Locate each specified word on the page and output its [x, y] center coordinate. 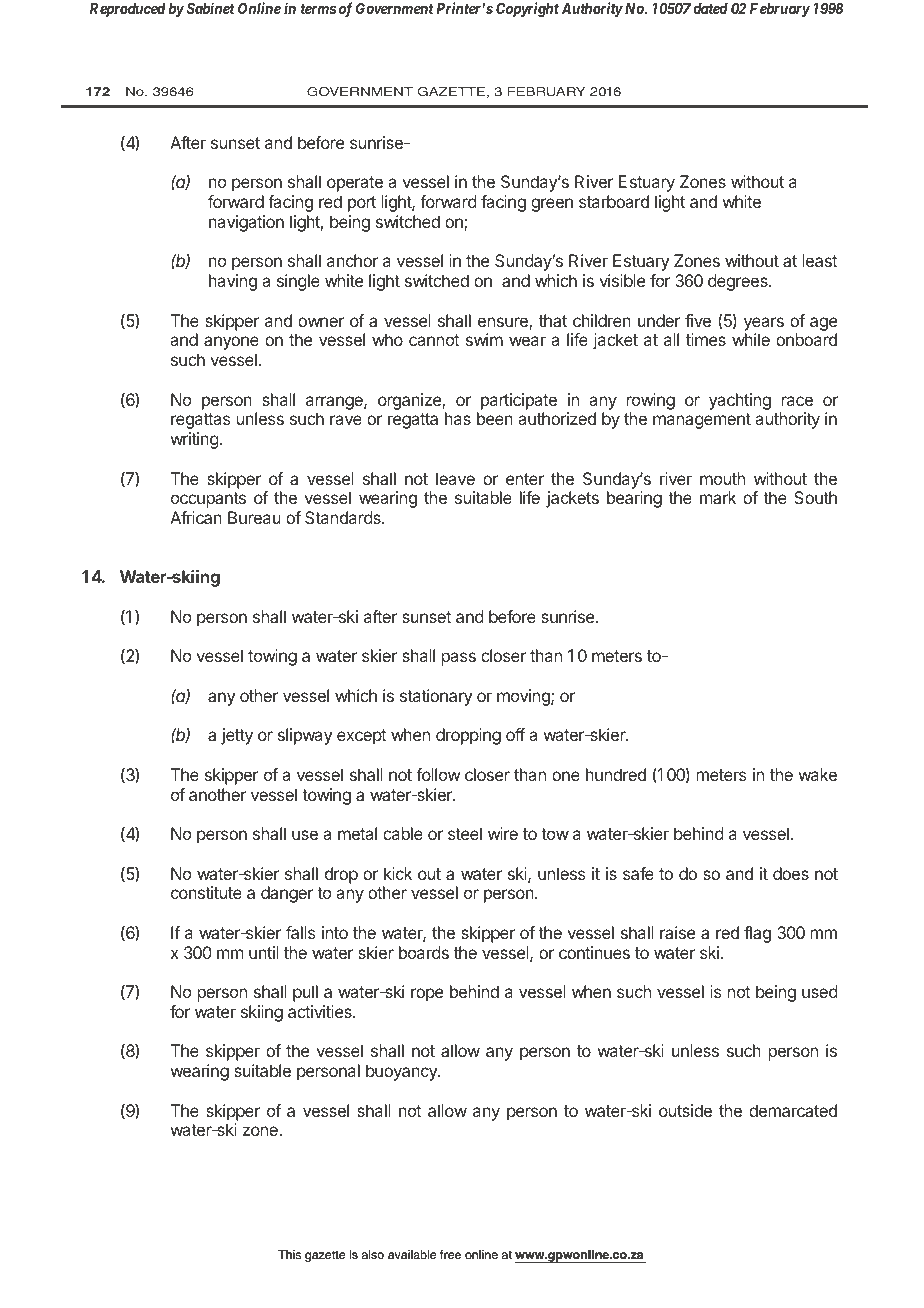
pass [458, 659]
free [450, 1254]
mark [718, 497]
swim [484, 339]
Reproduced [128, 10]
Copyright [527, 10]
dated [710, 8]
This [289, 1255]
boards [424, 952]
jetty [237, 736]
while [751, 339]
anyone [231, 343]
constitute [206, 892]
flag [757, 934]
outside [685, 1110]
